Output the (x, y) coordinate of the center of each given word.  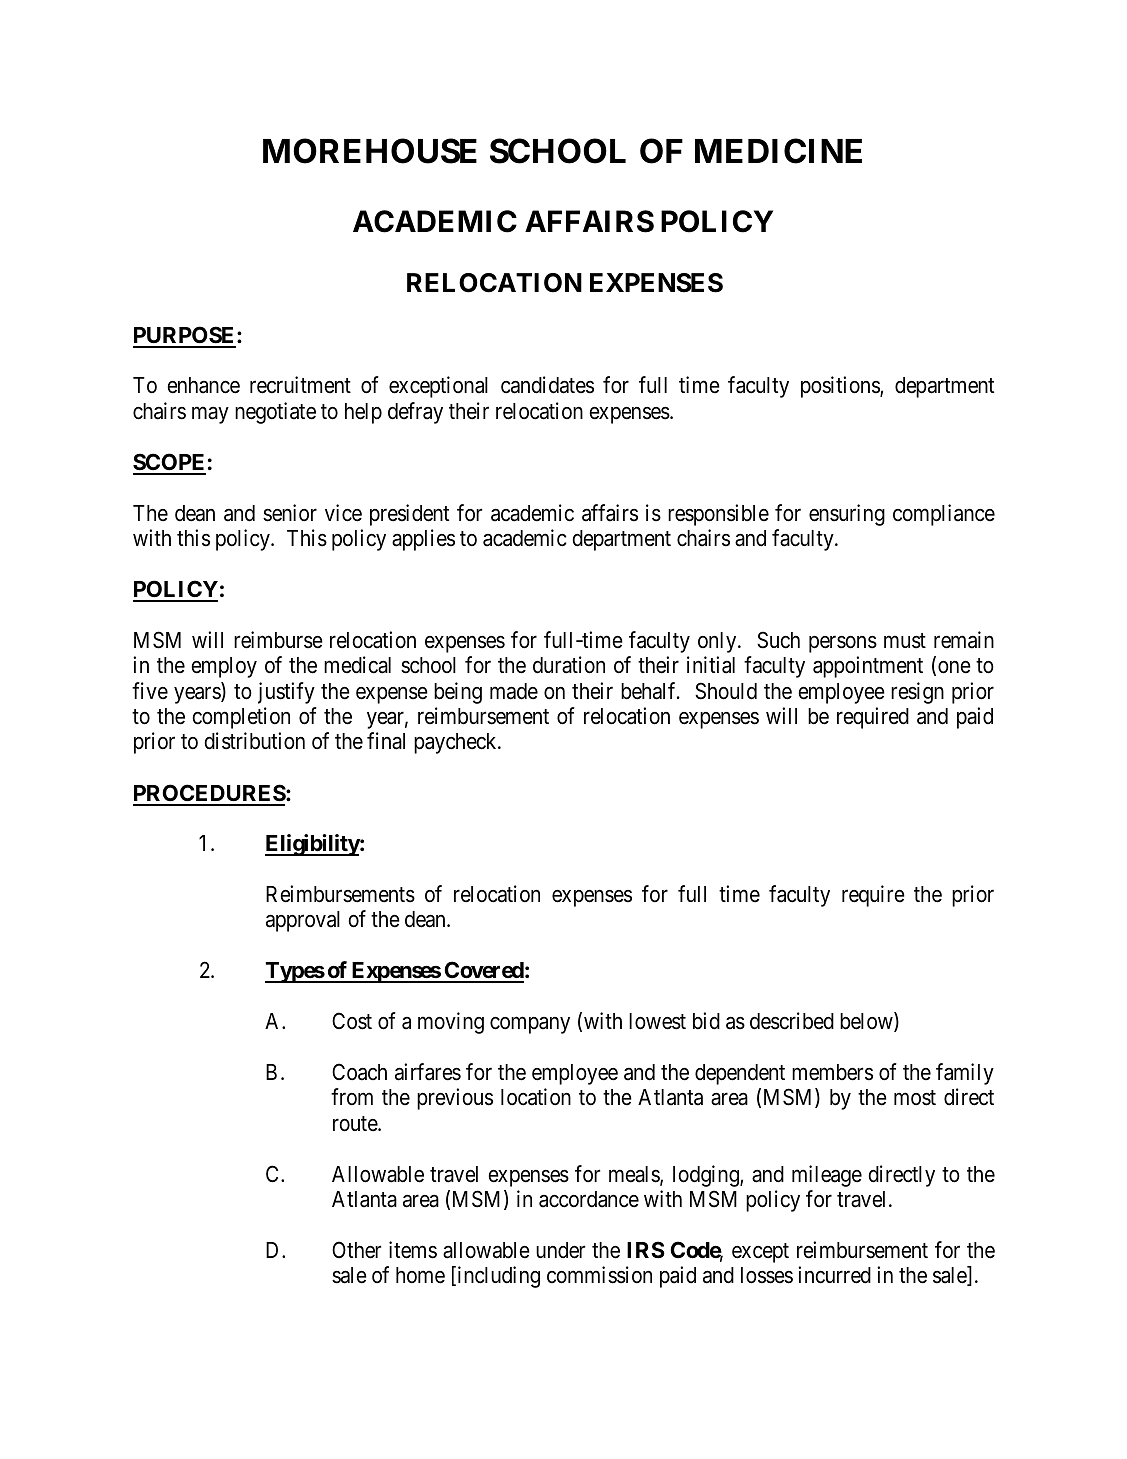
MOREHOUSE (370, 151)
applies (423, 540)
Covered (483, 971)
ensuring (847, 515)
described (792, 1021)
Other (356, 1250)
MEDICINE (778, 151)
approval (303, 921)
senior (290, 513)
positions (841, 387)
